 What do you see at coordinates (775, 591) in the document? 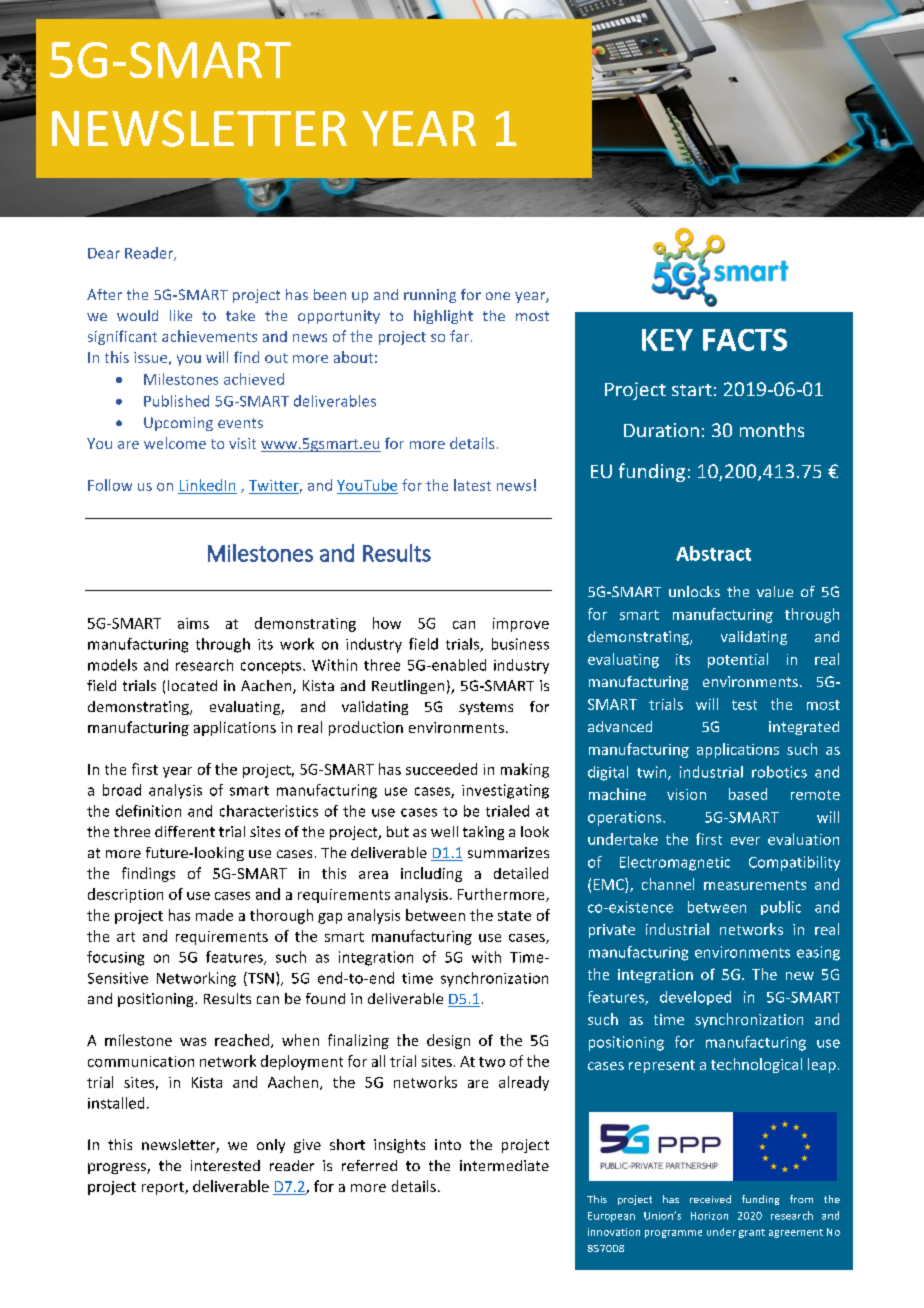
I see `value` at bounding box center [775, 591].
